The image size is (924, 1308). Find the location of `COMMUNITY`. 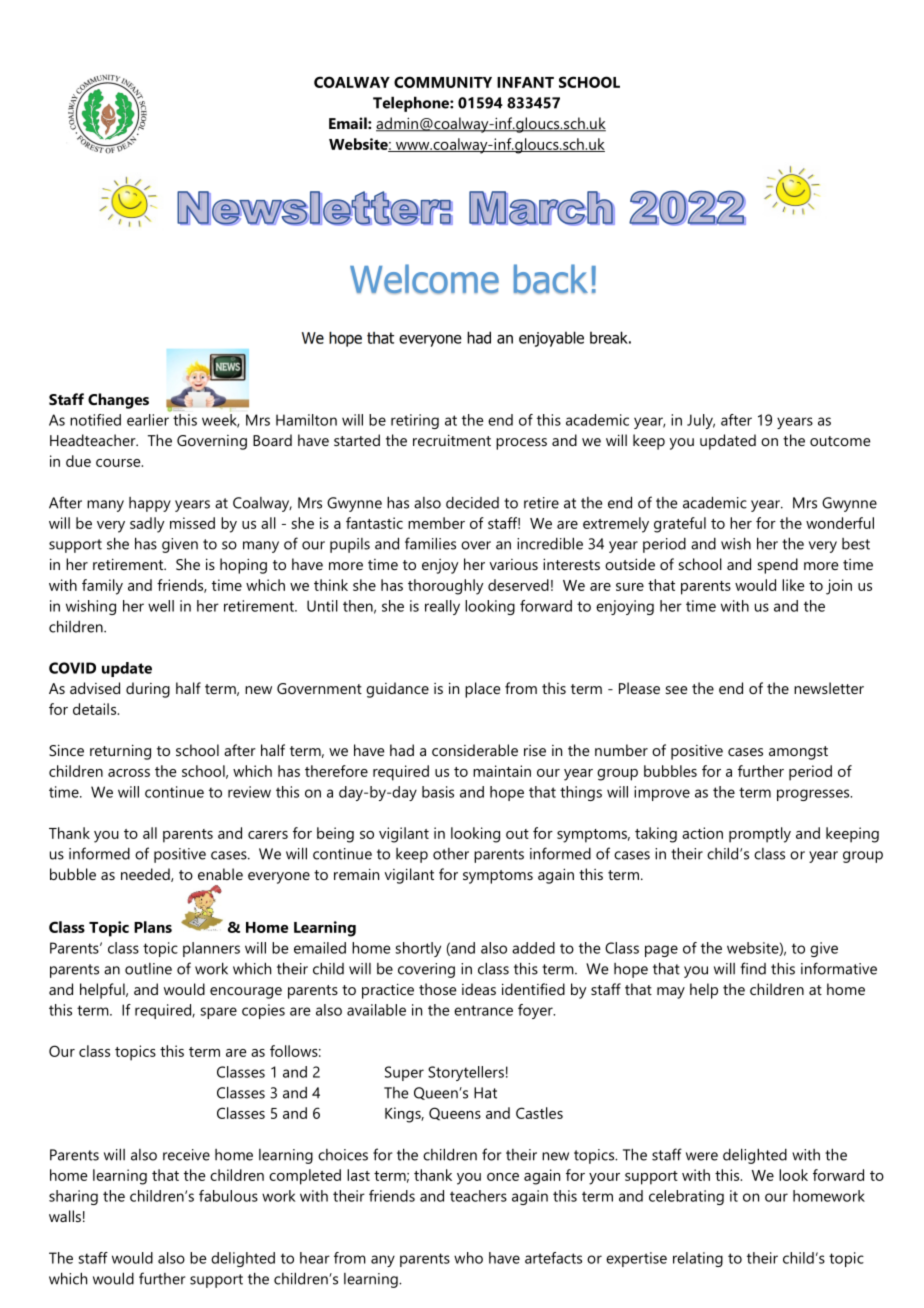

COMMUNITY is located at coordinates (443, 82).
